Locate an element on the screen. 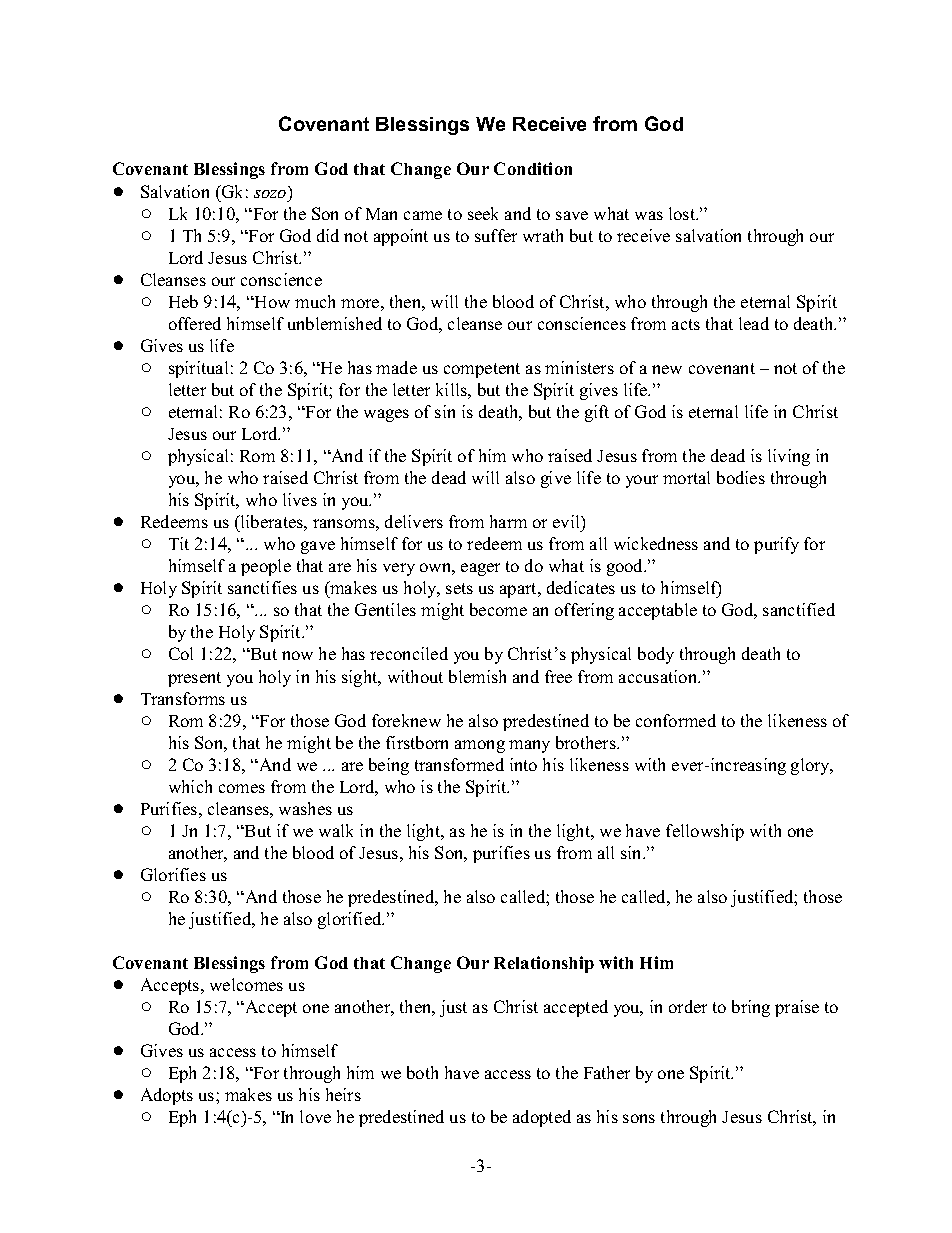 The height and width of the screenshot is (1233, 952). did is located at coordinates (328, 235).
